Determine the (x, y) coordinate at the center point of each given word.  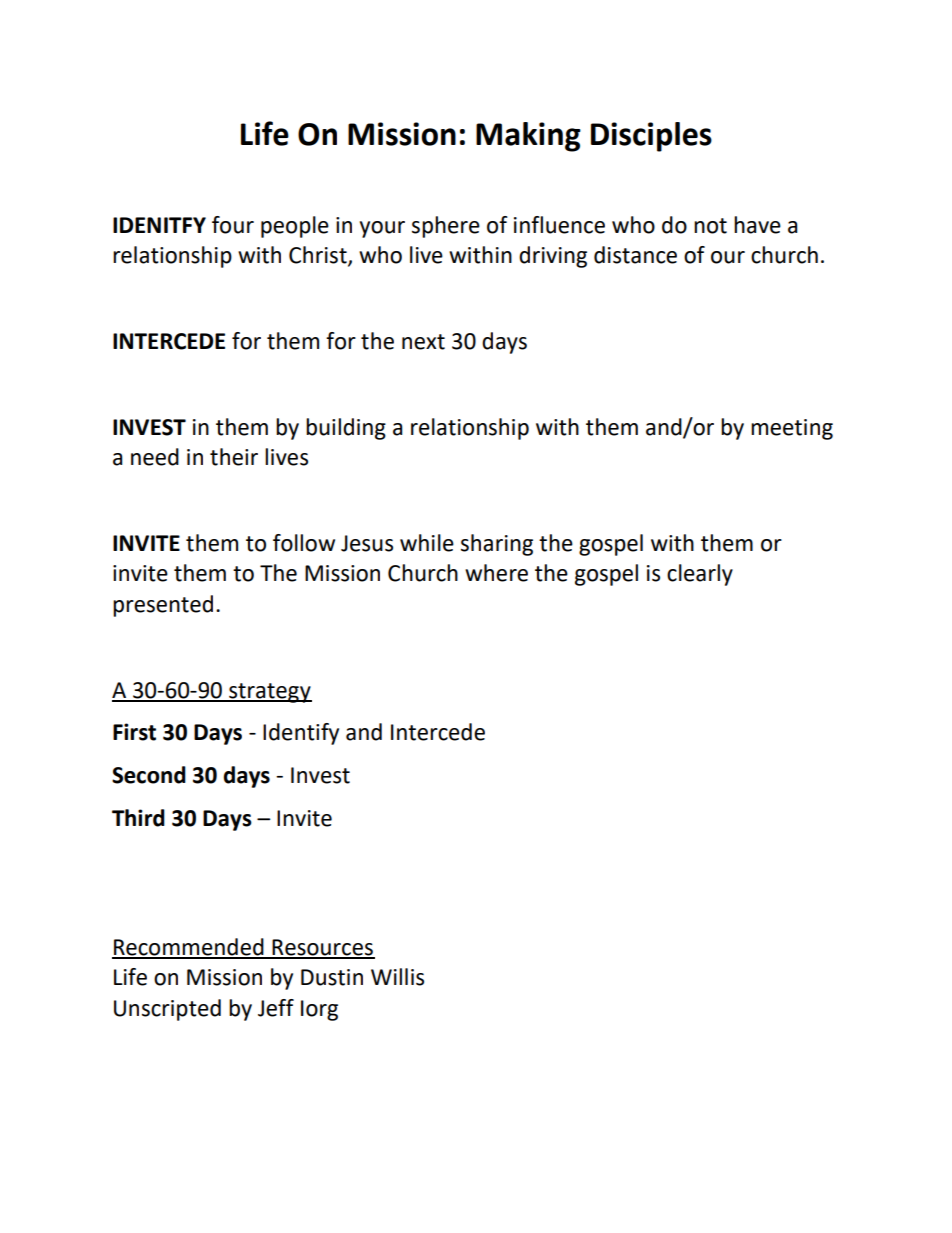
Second (149, 775)
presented (163, 606)
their (234, 457)
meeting (792, 429)
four (233, 225)
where (496, 573)
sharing (497, 545)
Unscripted (167, 1010)
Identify (301, 734)
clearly (700, 575)
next (423, 342)
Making (528, 137)
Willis (397, 977)
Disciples (651, 137)
